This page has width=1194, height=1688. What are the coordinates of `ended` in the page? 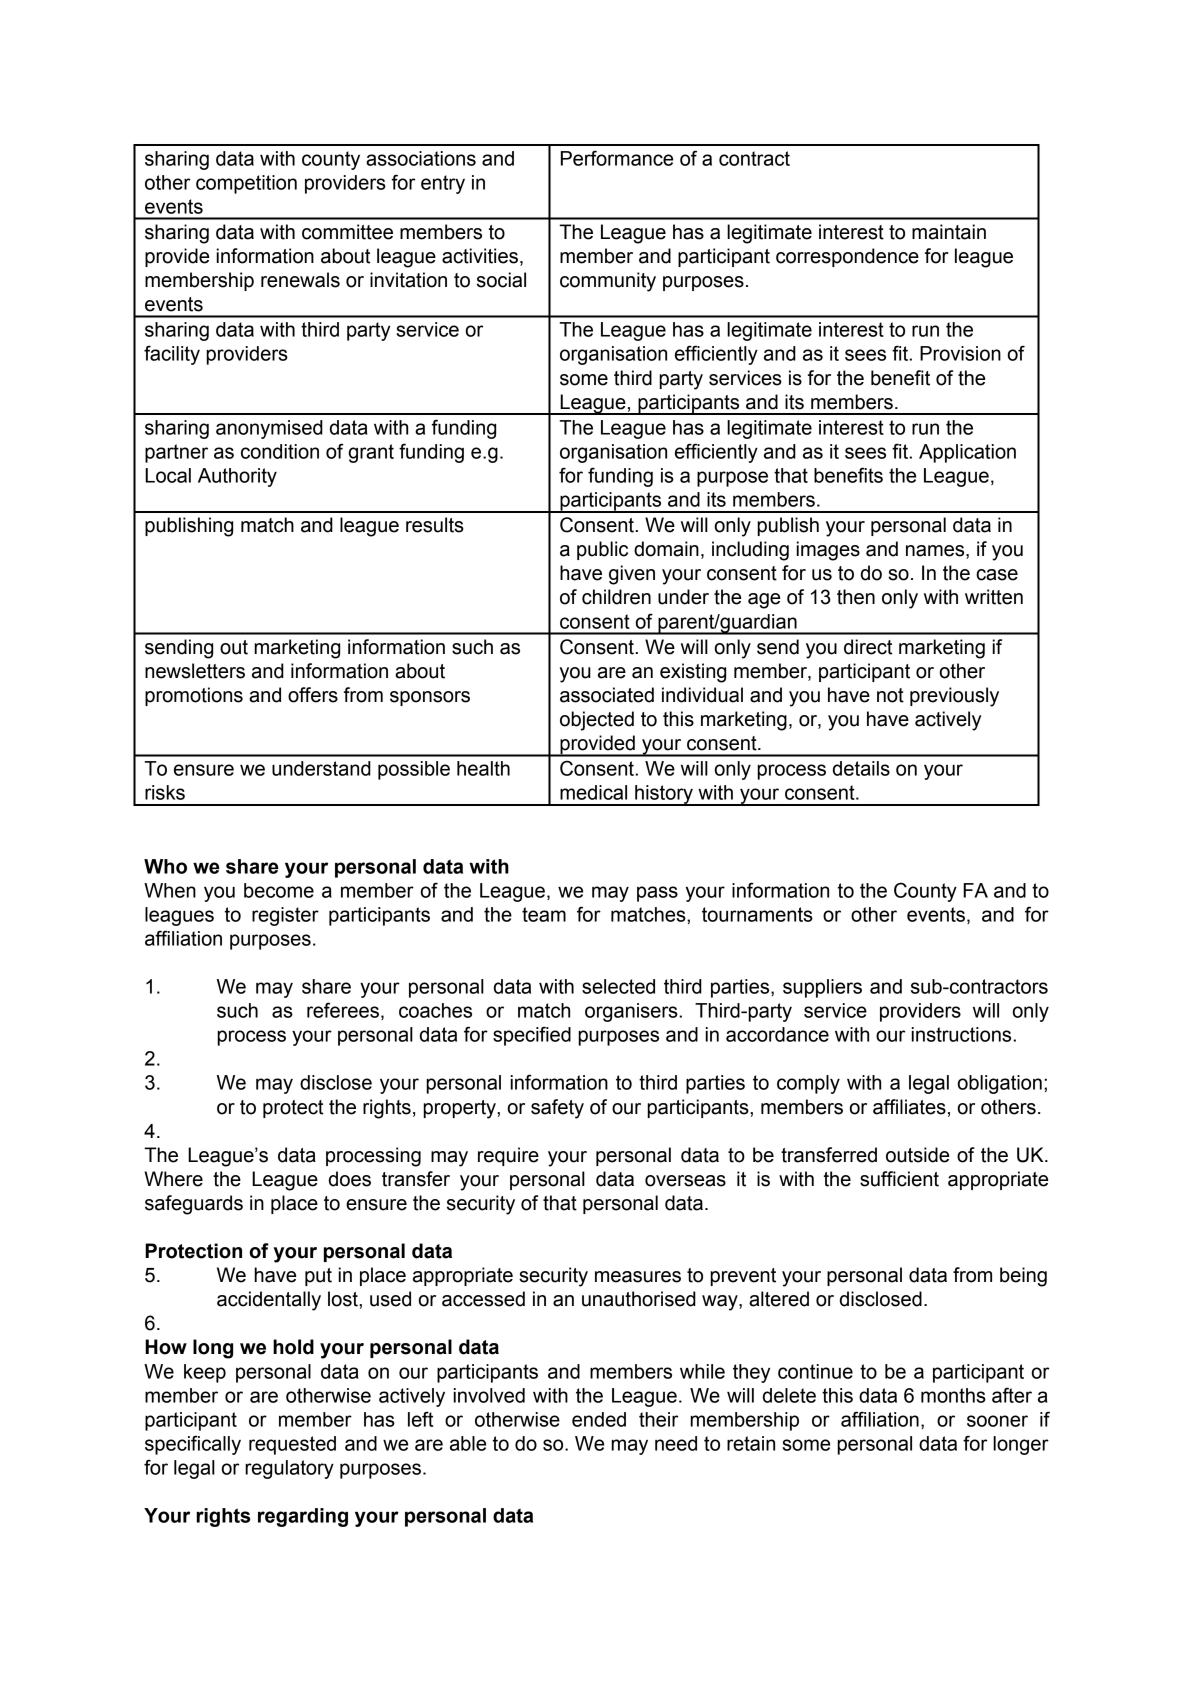 It's located at (599, 1419).
